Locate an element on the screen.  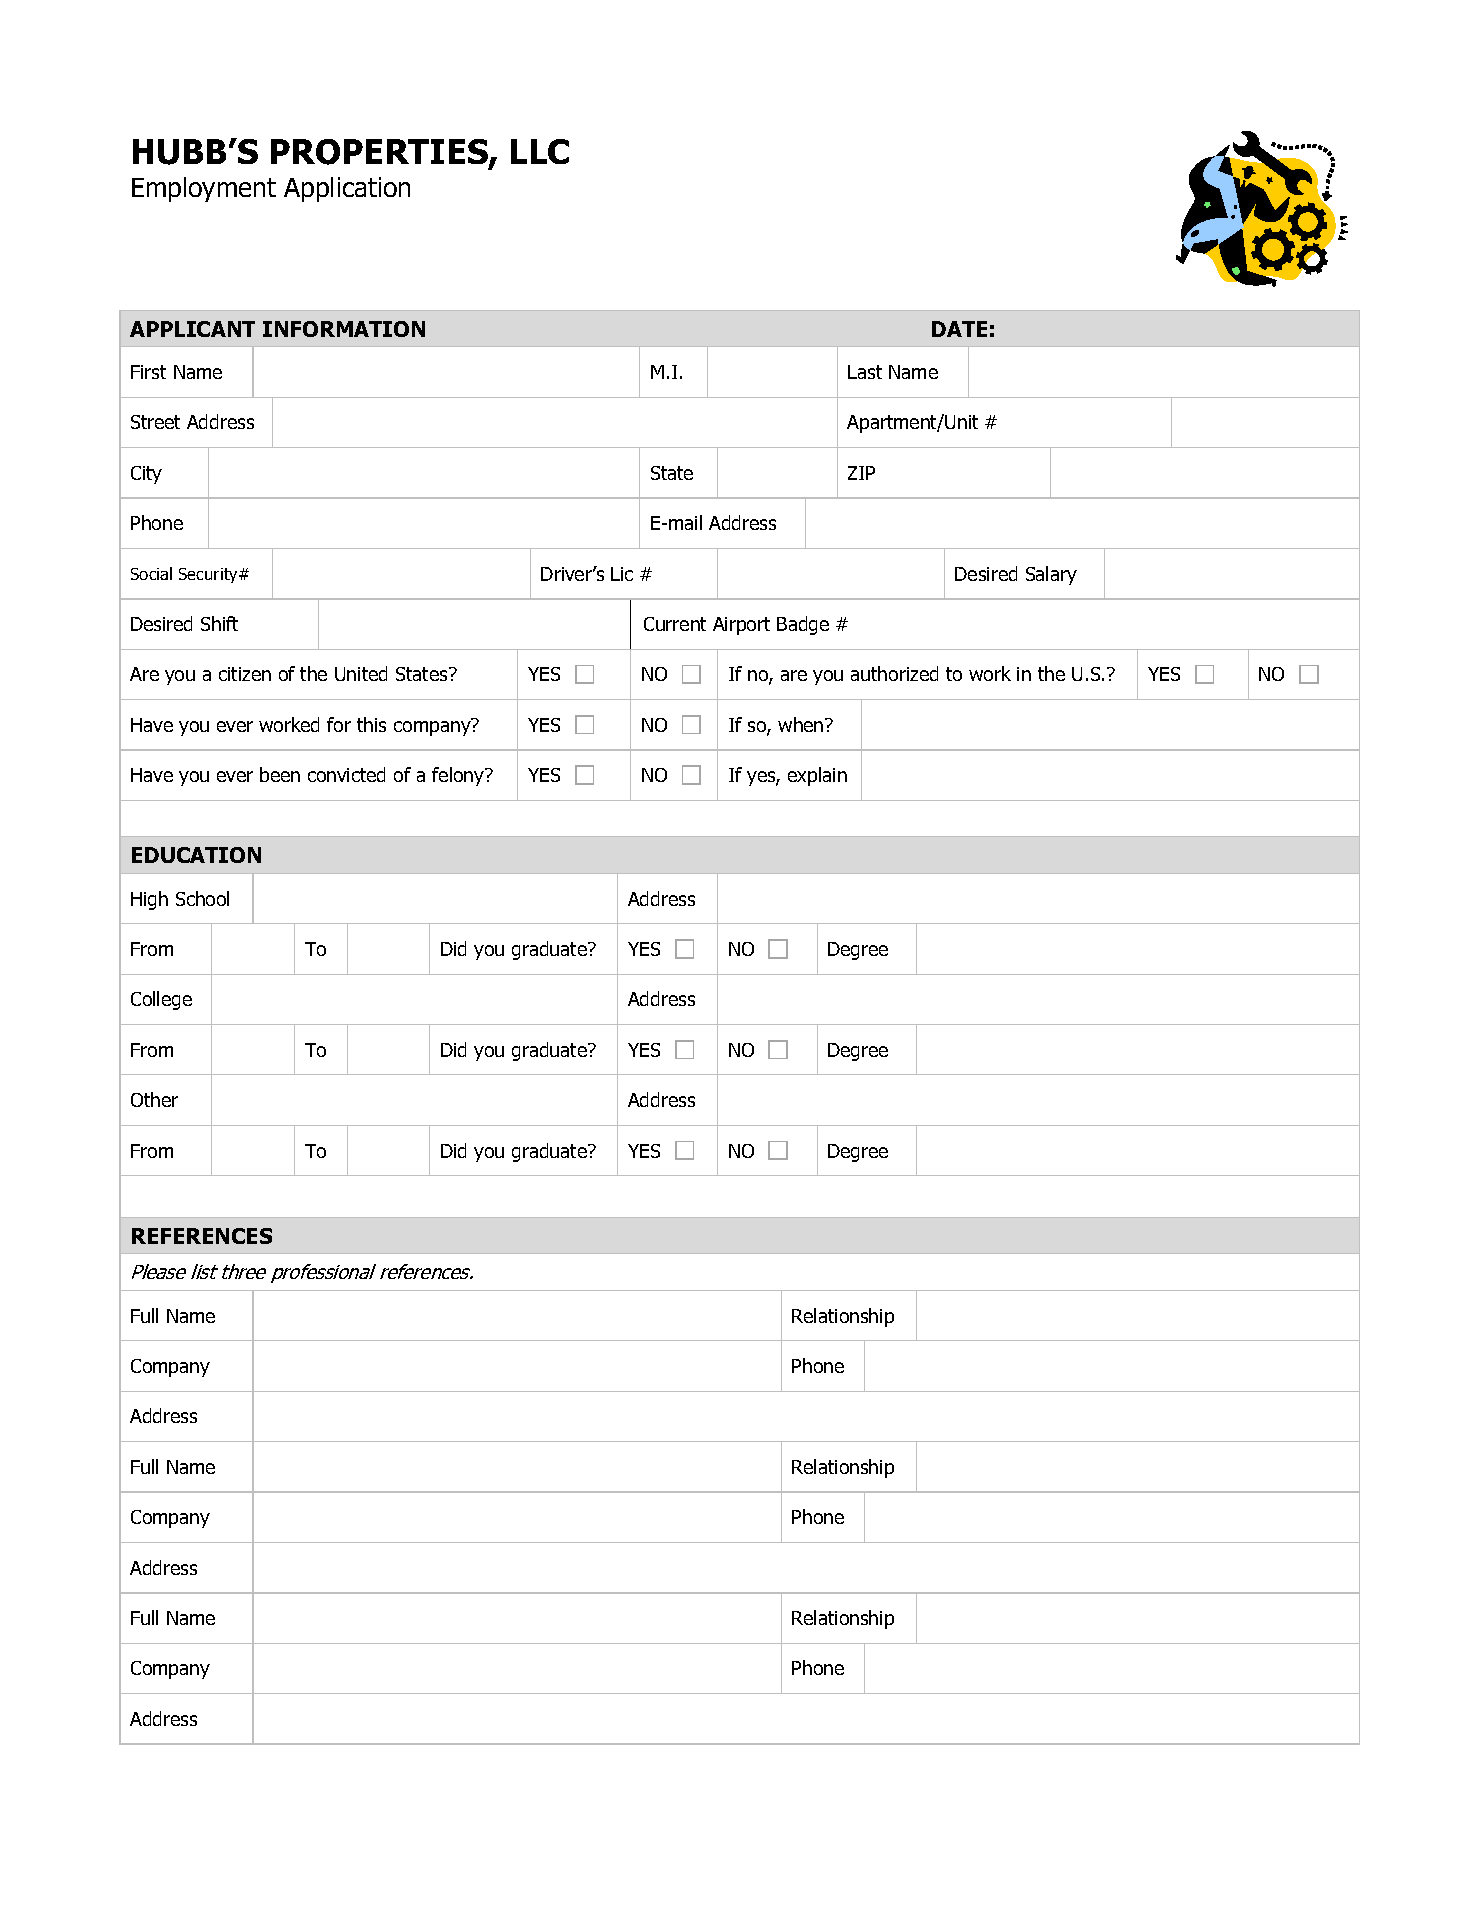
felony is located at coordinates (459, 776).
